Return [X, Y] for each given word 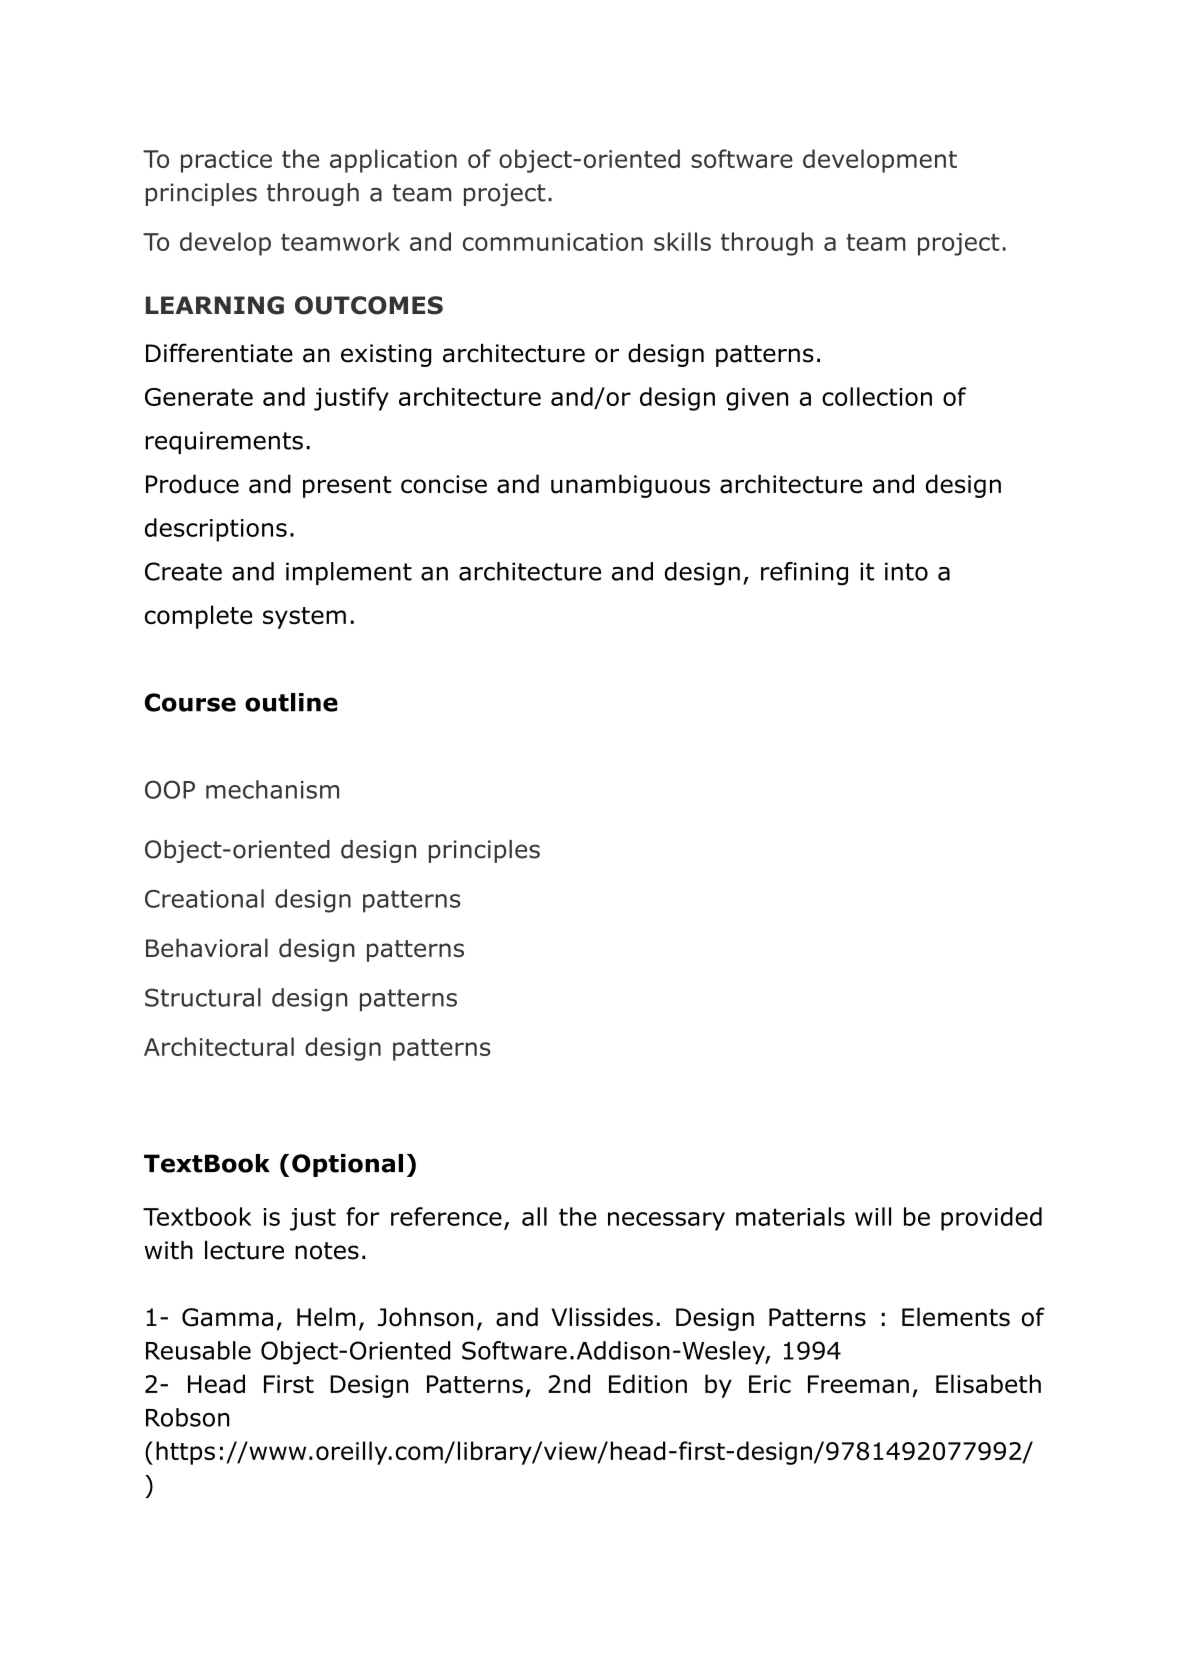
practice [226, 161]
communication [553, 242]
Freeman [858, 1384]
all [534, 1216]
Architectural [219, 1046]
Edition [648, 1384]
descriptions [216, 530]
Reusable [198, 1350]
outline [291, 702]
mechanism [272, 789]
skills [682, 241]
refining [804, 573]
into [906, 571]
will [873, 1216]
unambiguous [630, 486]
